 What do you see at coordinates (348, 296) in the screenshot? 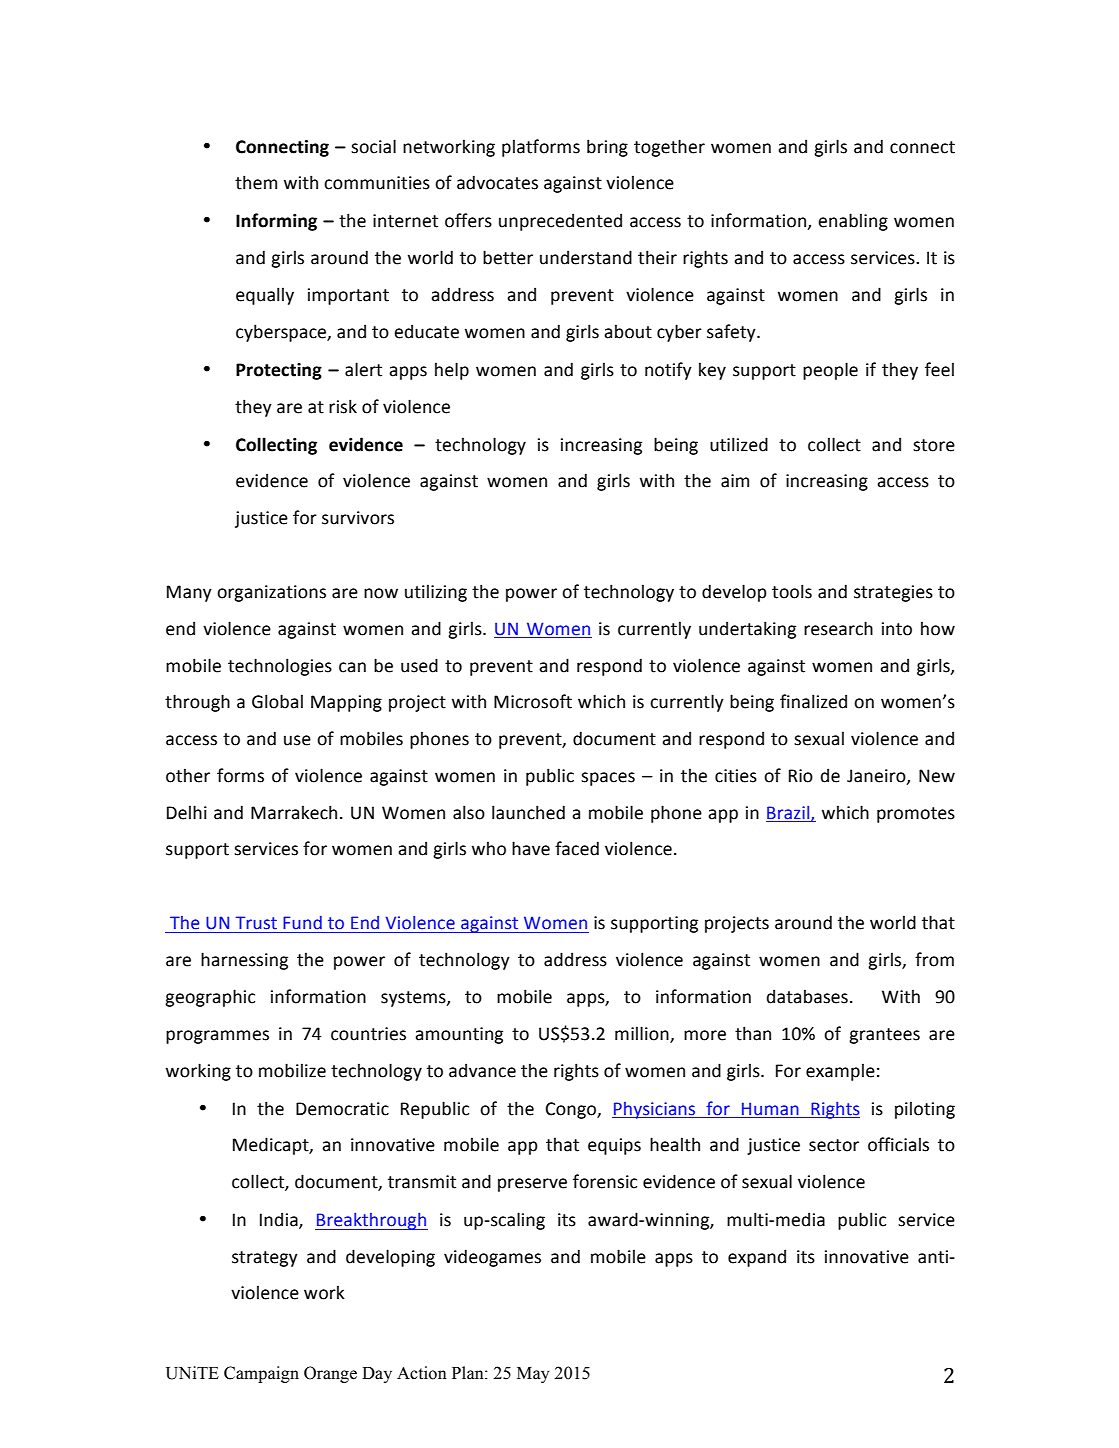
I see `important` at bounding box center [348, 296].
